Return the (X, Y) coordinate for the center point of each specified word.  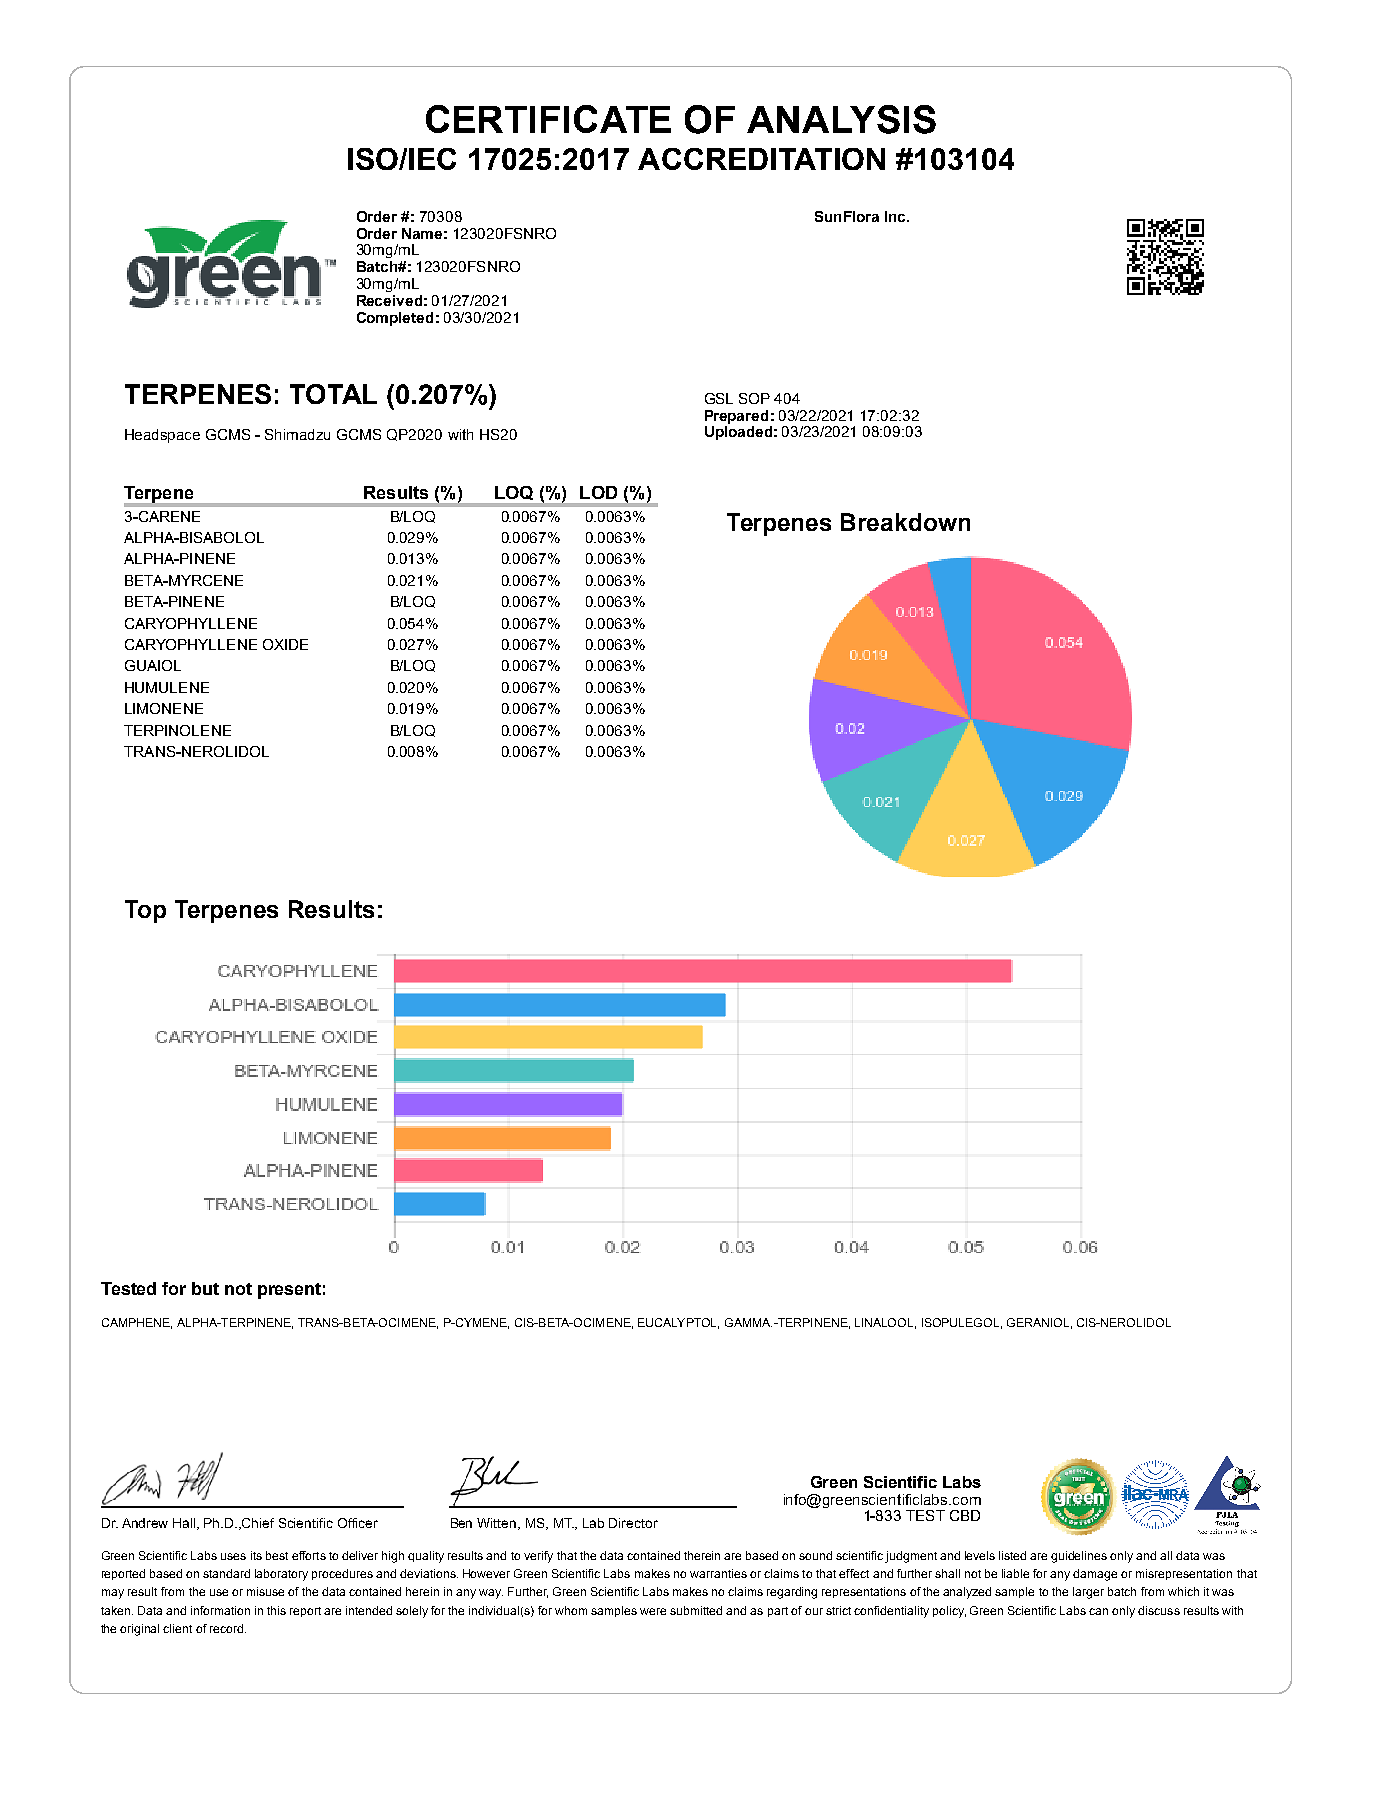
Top (145, 911)
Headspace (162, 436)
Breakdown (905, 522)
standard (226, 1573)
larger (1088, 1593)
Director (633, 1523)
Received (389, 300)
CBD (965, 1515)
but (205, 1288)
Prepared (736, 417)
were (653, 1611)
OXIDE (285, 644)
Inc (897, 216)
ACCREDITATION (761, 159)
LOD (598, 492)
